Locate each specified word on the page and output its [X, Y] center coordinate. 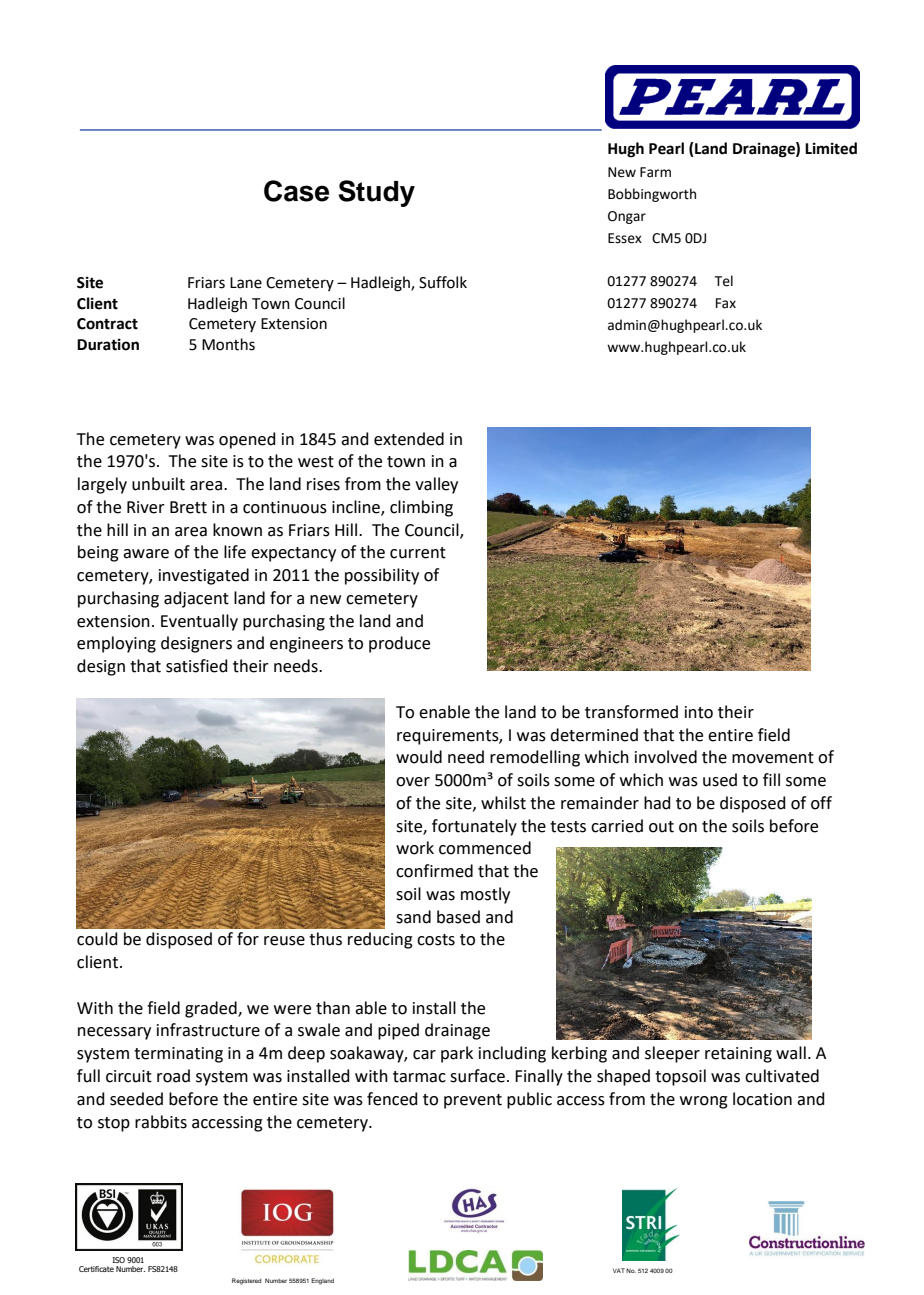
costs [436, 940]
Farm [655, 172]
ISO [118, 1260]
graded [212, 1009]
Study [376, 193]
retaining [738, 1055]
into [699, 712]
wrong [704, 1102]
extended [409, 439]
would [419, 757]
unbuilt [158, 484]
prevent [473, 1101]
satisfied [197, 666]
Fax [726, 303]
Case [296, 191]
